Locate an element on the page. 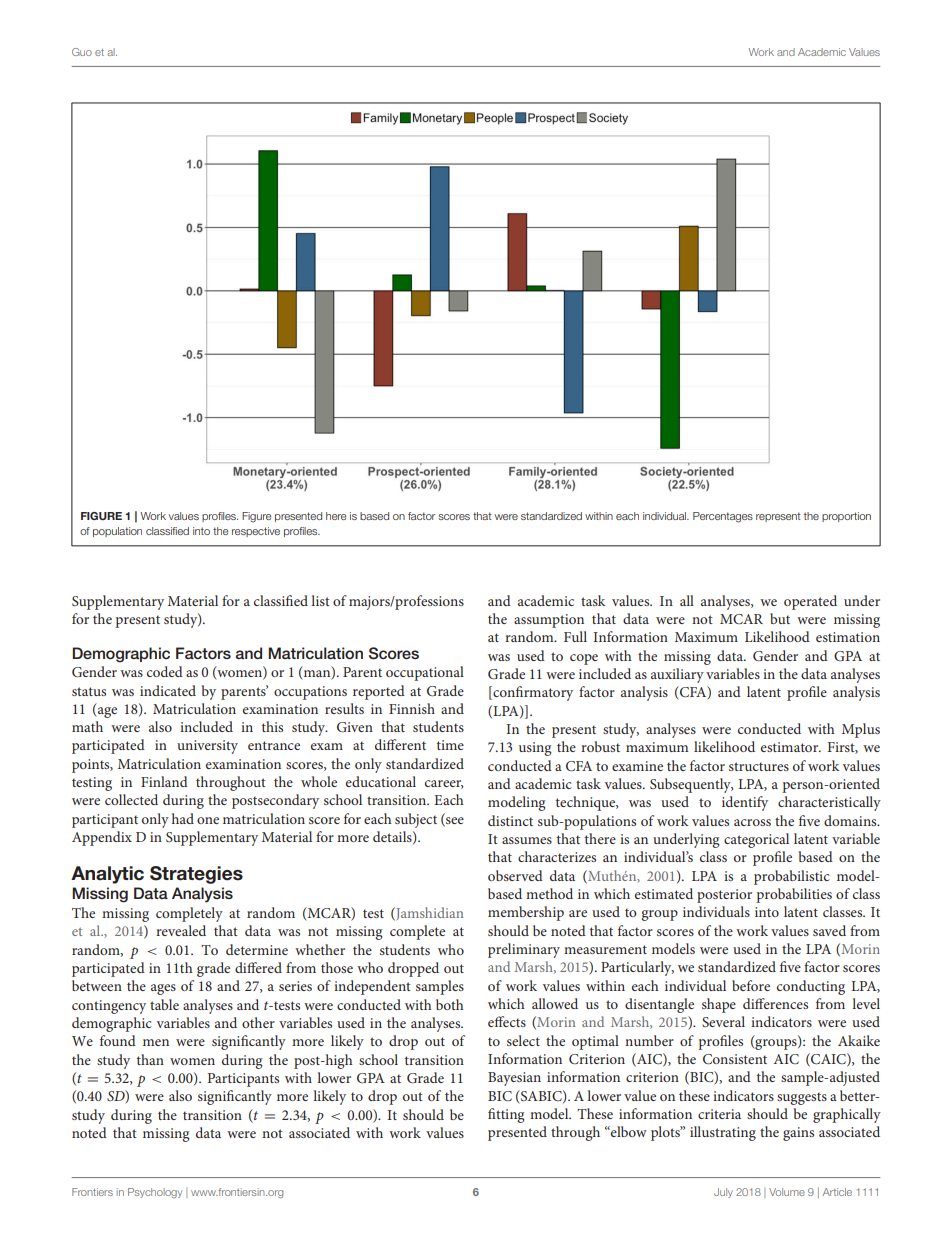  assumption is located at coordinates (549, 621).
